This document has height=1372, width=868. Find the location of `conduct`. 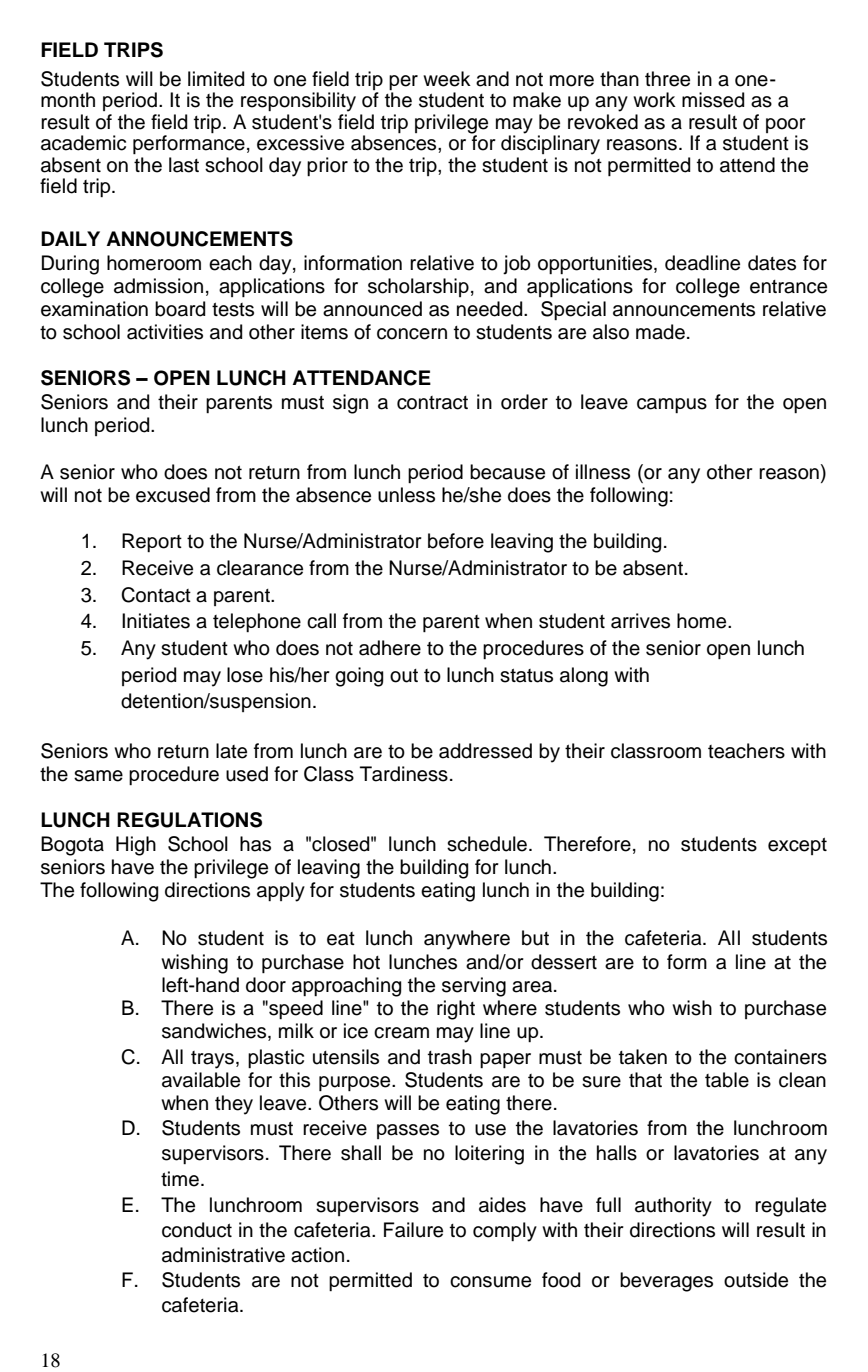

conduct is located at coordinates (197, 1230).
